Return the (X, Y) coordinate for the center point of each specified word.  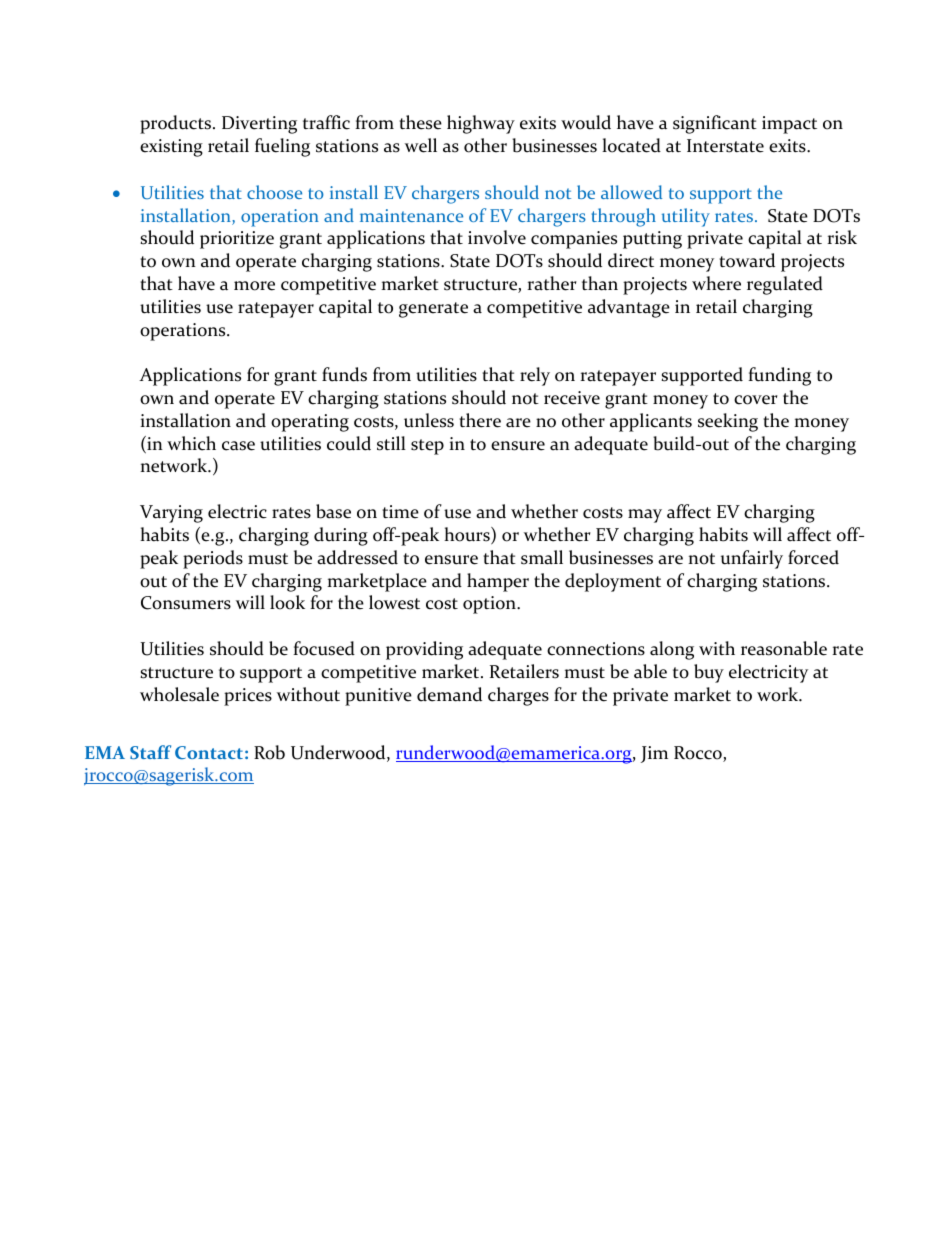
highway (481, 124)
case (238, 446)
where (716, 283)
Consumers (186, 603)
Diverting (259, 125)
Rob (269, 752)
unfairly (752, 559)
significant (715, 124)
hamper (498, 582)
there (480, 420)
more (254, 286)
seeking (728, 422)
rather (552, 283)
